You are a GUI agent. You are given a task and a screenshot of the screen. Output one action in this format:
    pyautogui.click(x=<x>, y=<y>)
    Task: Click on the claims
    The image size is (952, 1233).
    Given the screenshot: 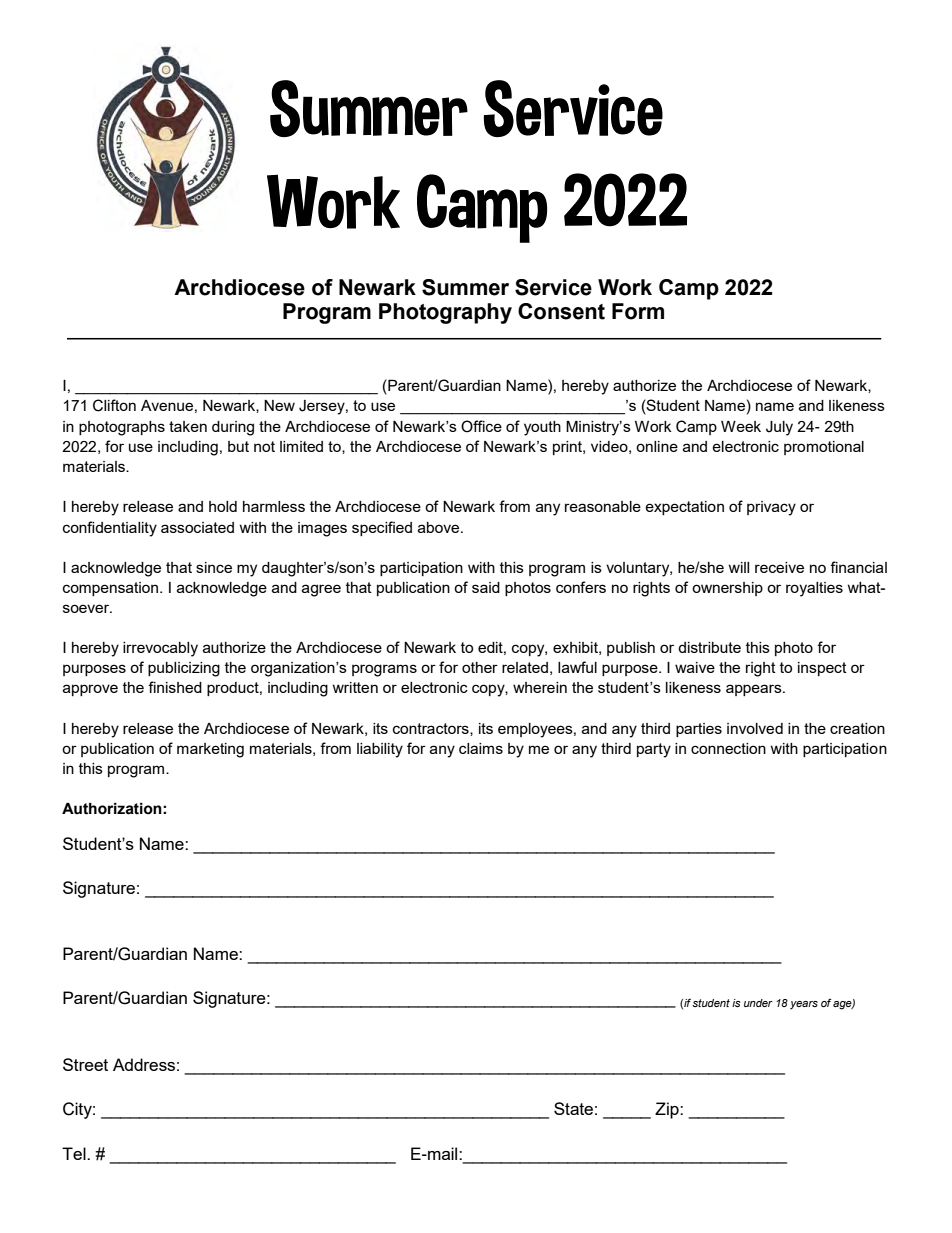 What is the action you would take?
    pyautogui.click(x=481, y=748)
